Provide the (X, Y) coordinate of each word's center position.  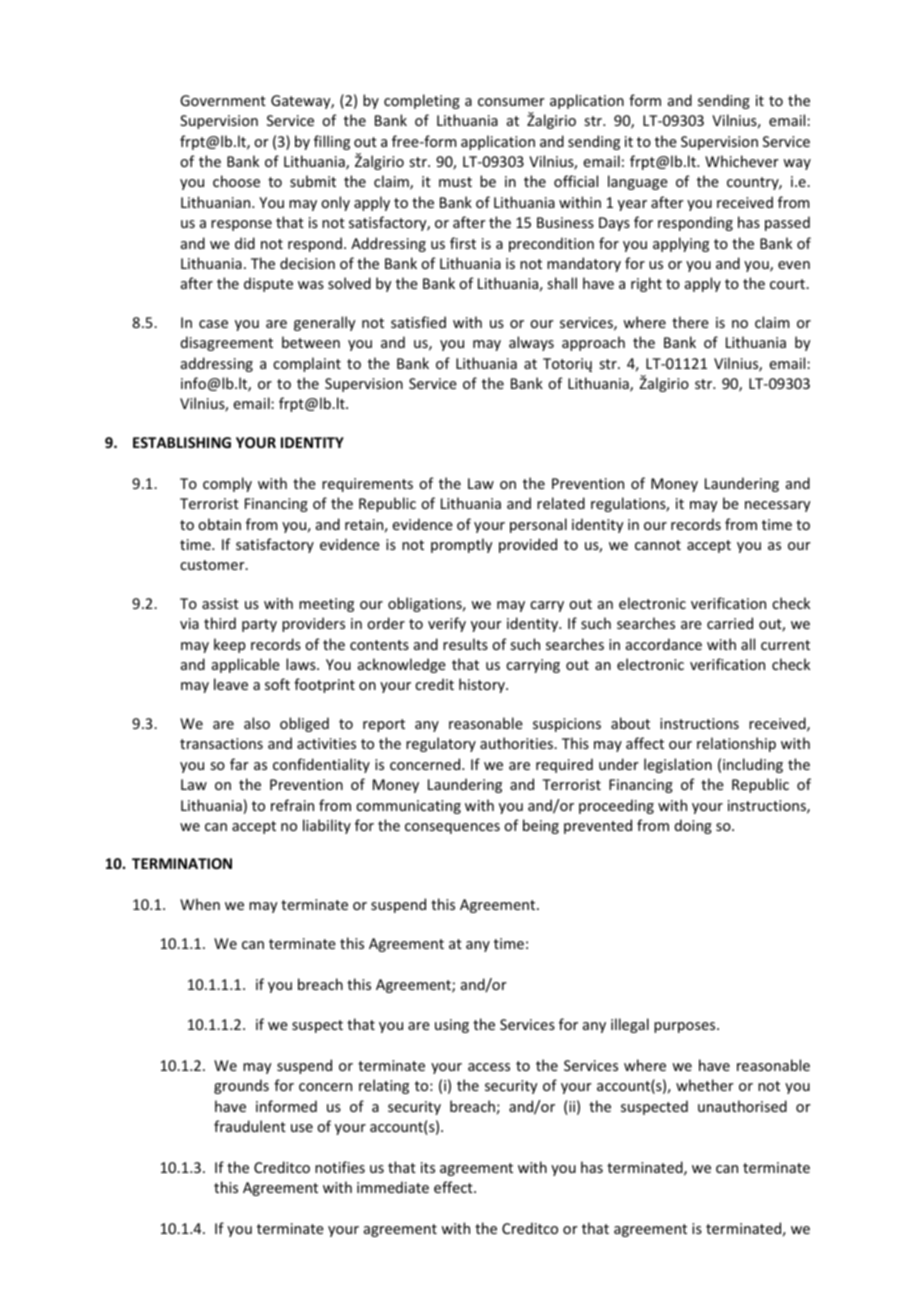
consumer (511, 102)
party (259, 625)
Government (223, 100)
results (465, 644)
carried (730, 623)
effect (454, 1187)
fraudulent (250, 1126)
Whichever (742, 161)
